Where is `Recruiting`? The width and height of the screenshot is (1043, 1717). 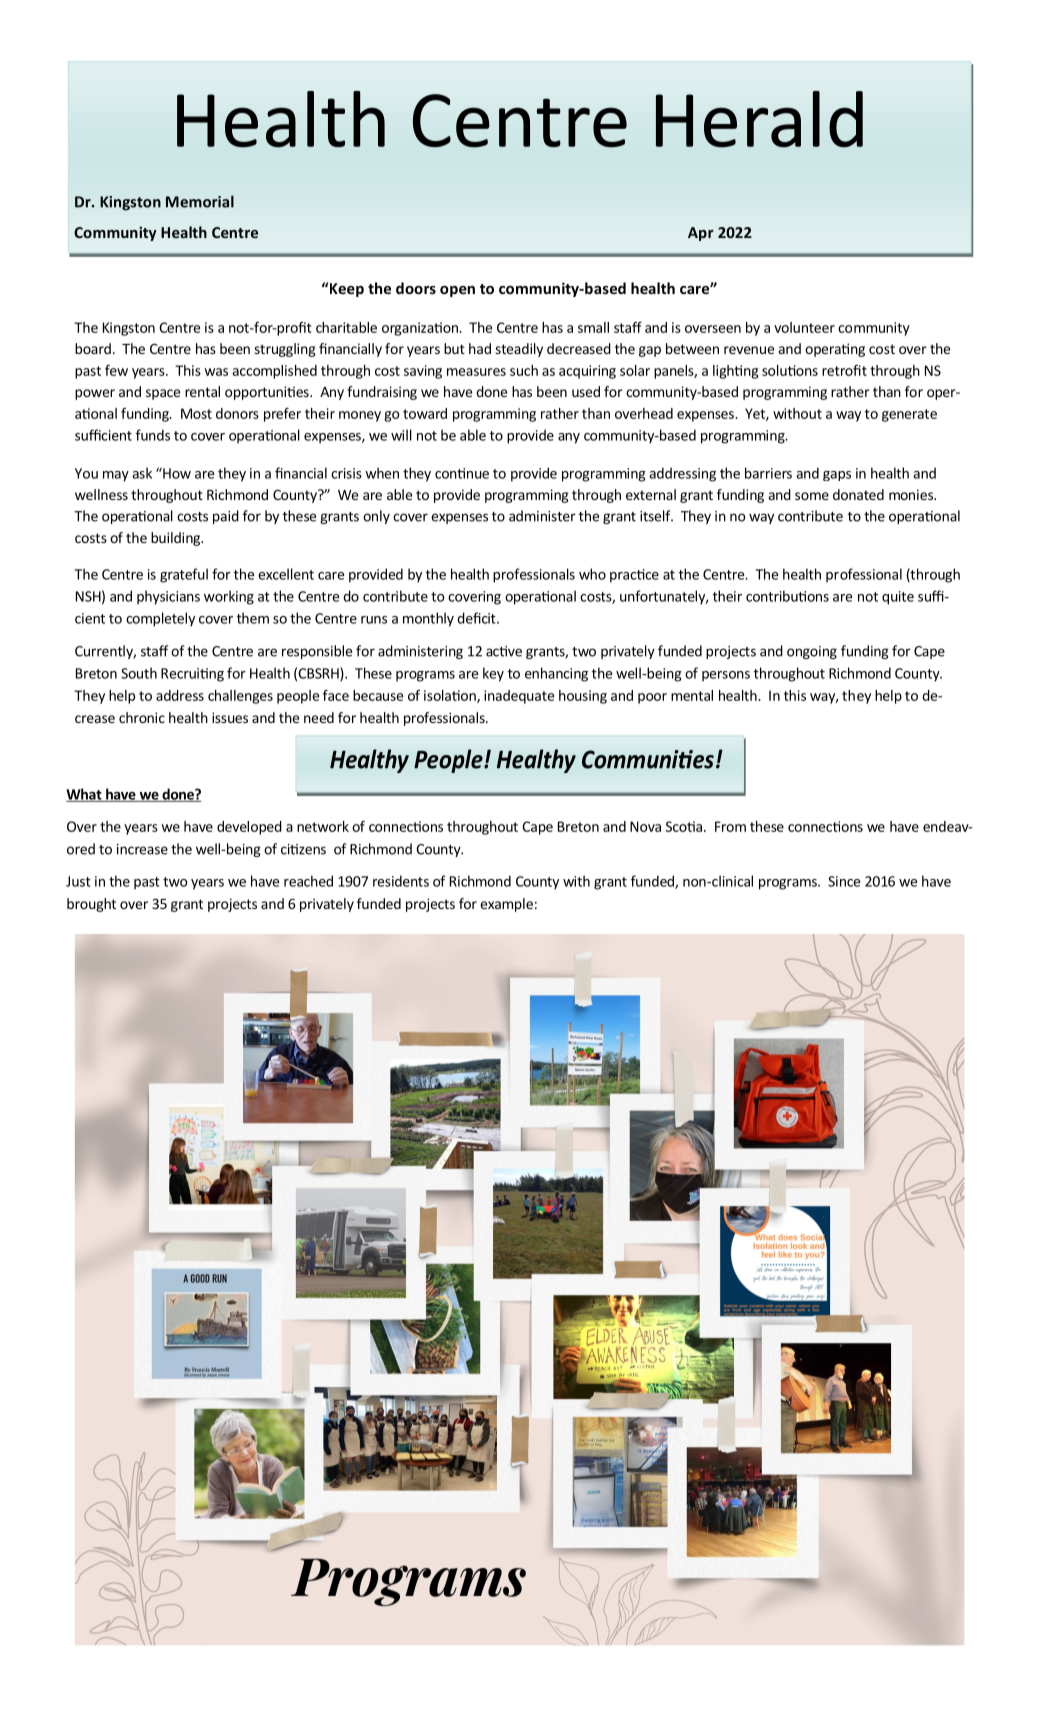 Recruiting is located at coordinates (192, 675).
